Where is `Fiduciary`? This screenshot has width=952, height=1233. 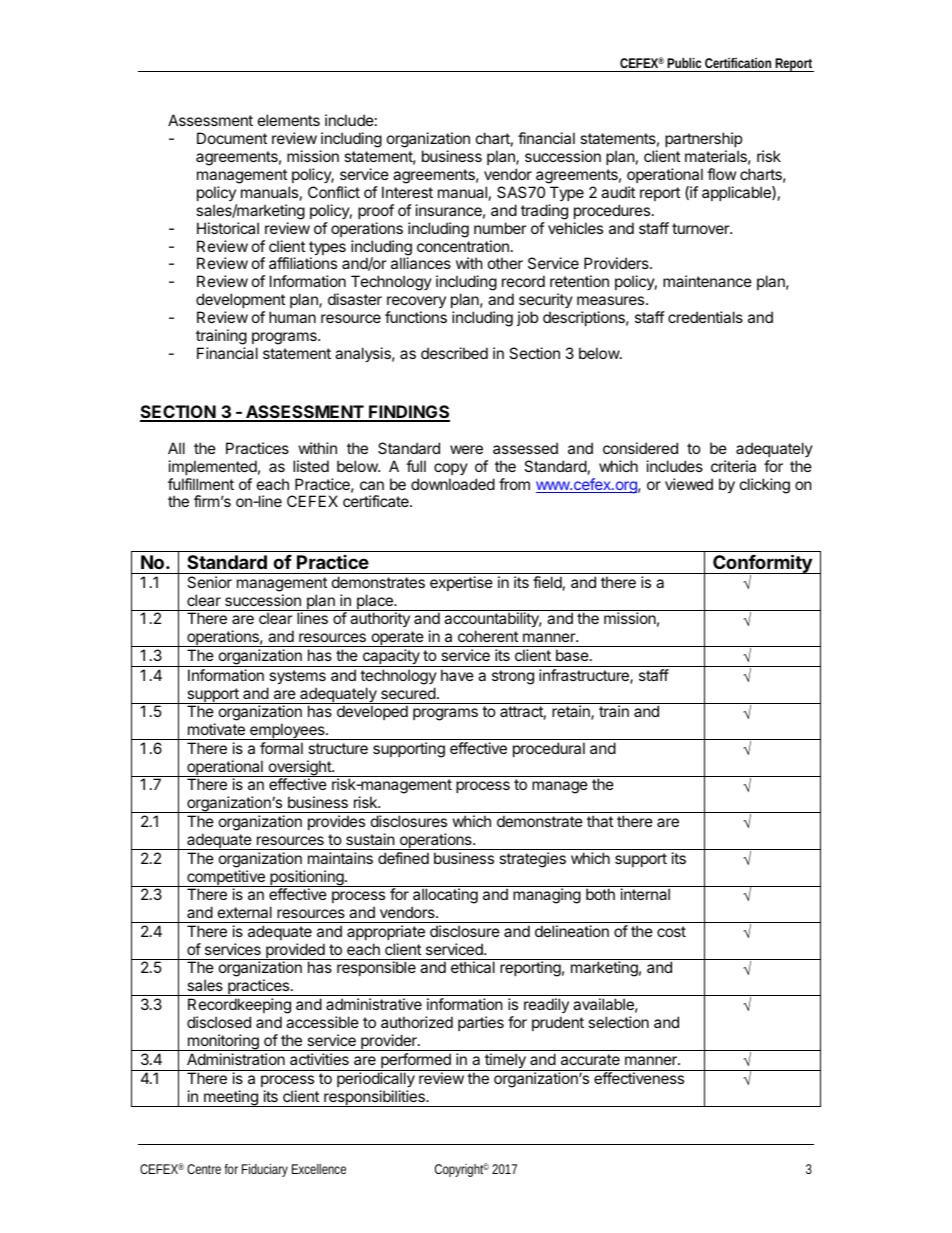
Fiduciary is located at coordinates (265, 1170).
